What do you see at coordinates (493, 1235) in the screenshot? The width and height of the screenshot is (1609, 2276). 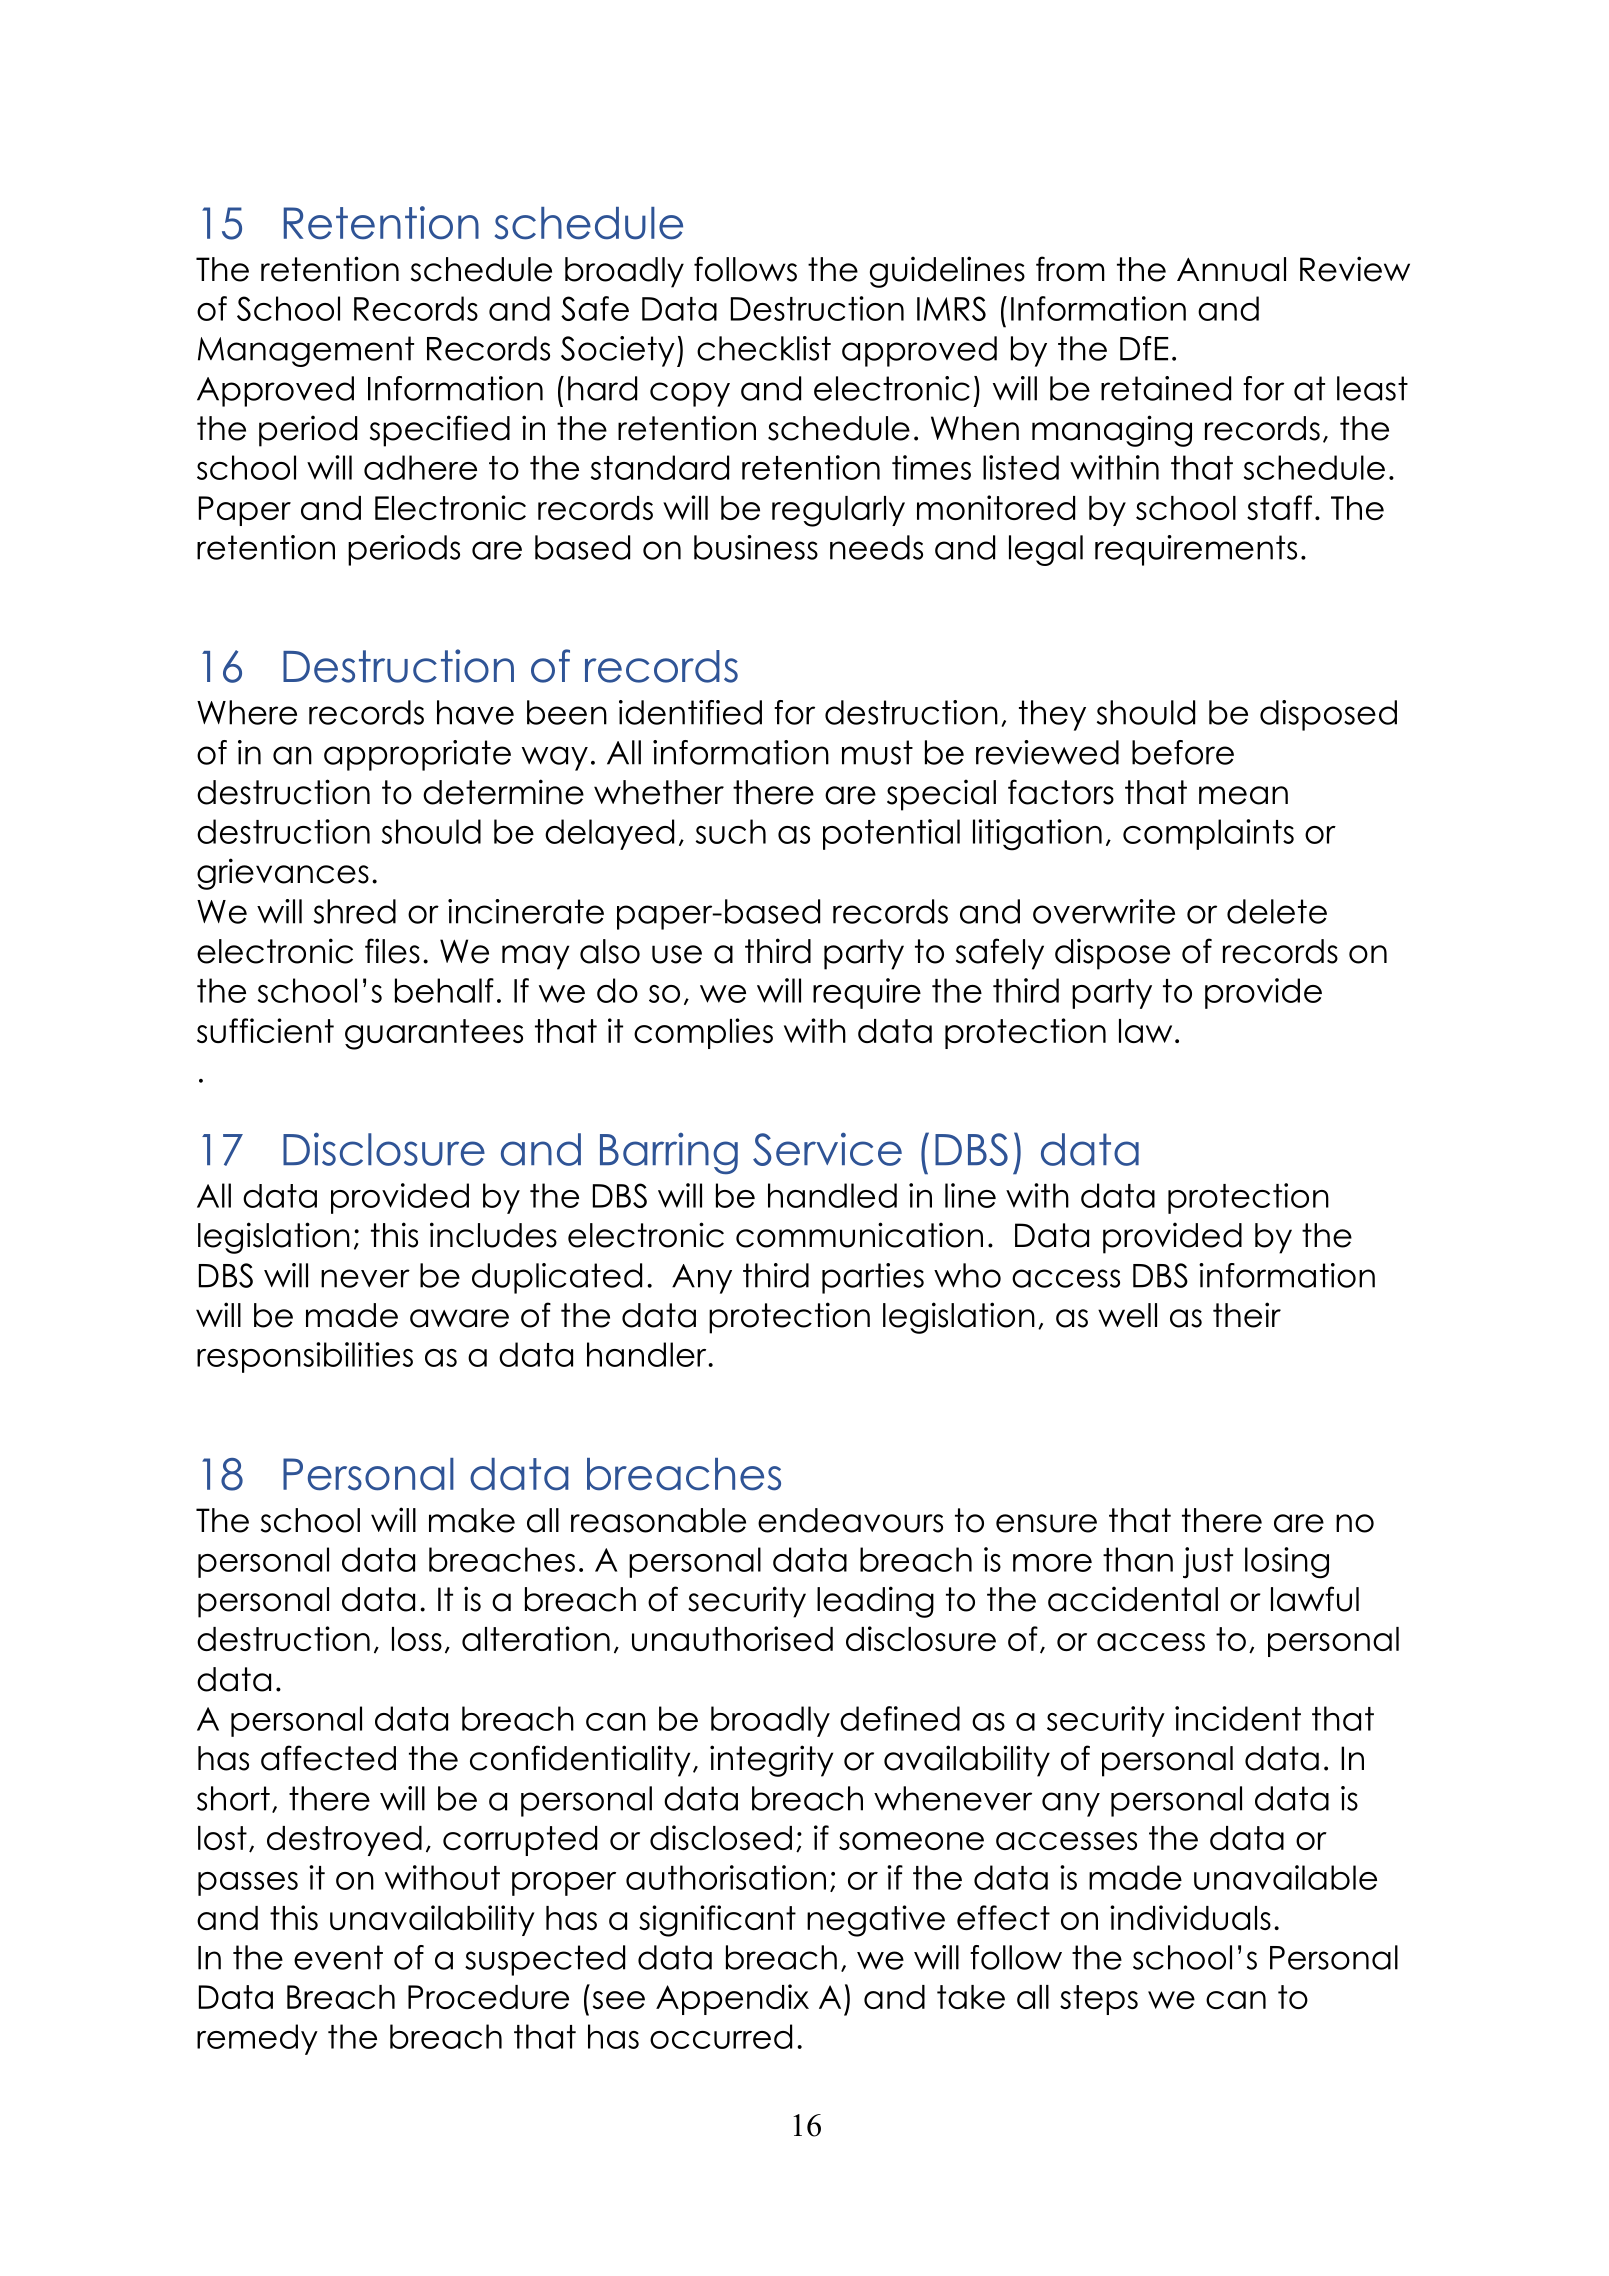 I see `includes` at bounding box center [493, 1235].
